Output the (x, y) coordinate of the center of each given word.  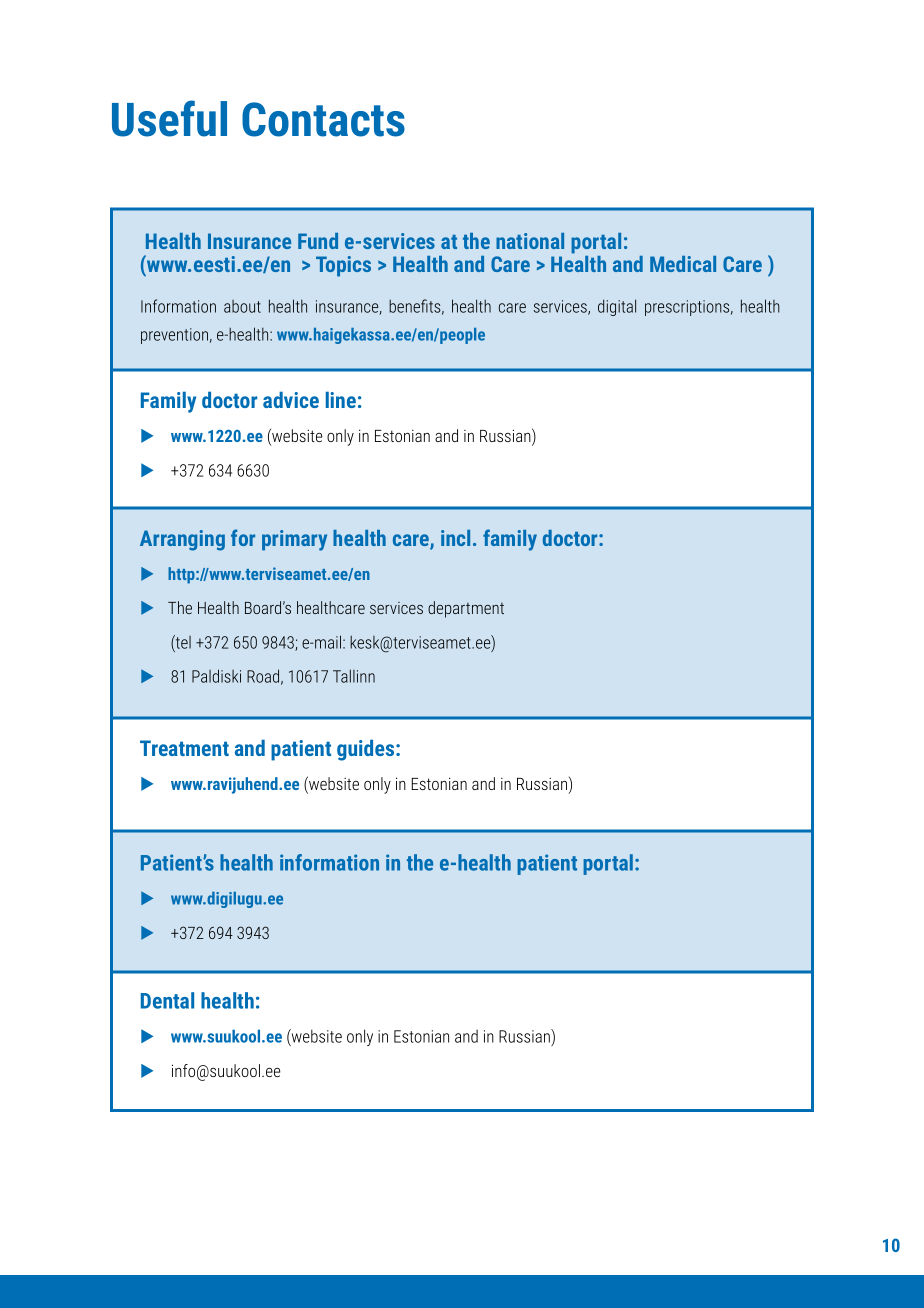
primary (294, 540)
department (466, 609)
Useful (169, 118)
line (341, 399)
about (242, 306)
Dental (167, 1000)
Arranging (182, 540)
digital (617, 307)
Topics (343, 266)
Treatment (184, 748)
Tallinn (354, 676)
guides (367, 750)
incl (455, 538)
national (530, 241)
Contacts (323, 119)
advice (291, 399)
